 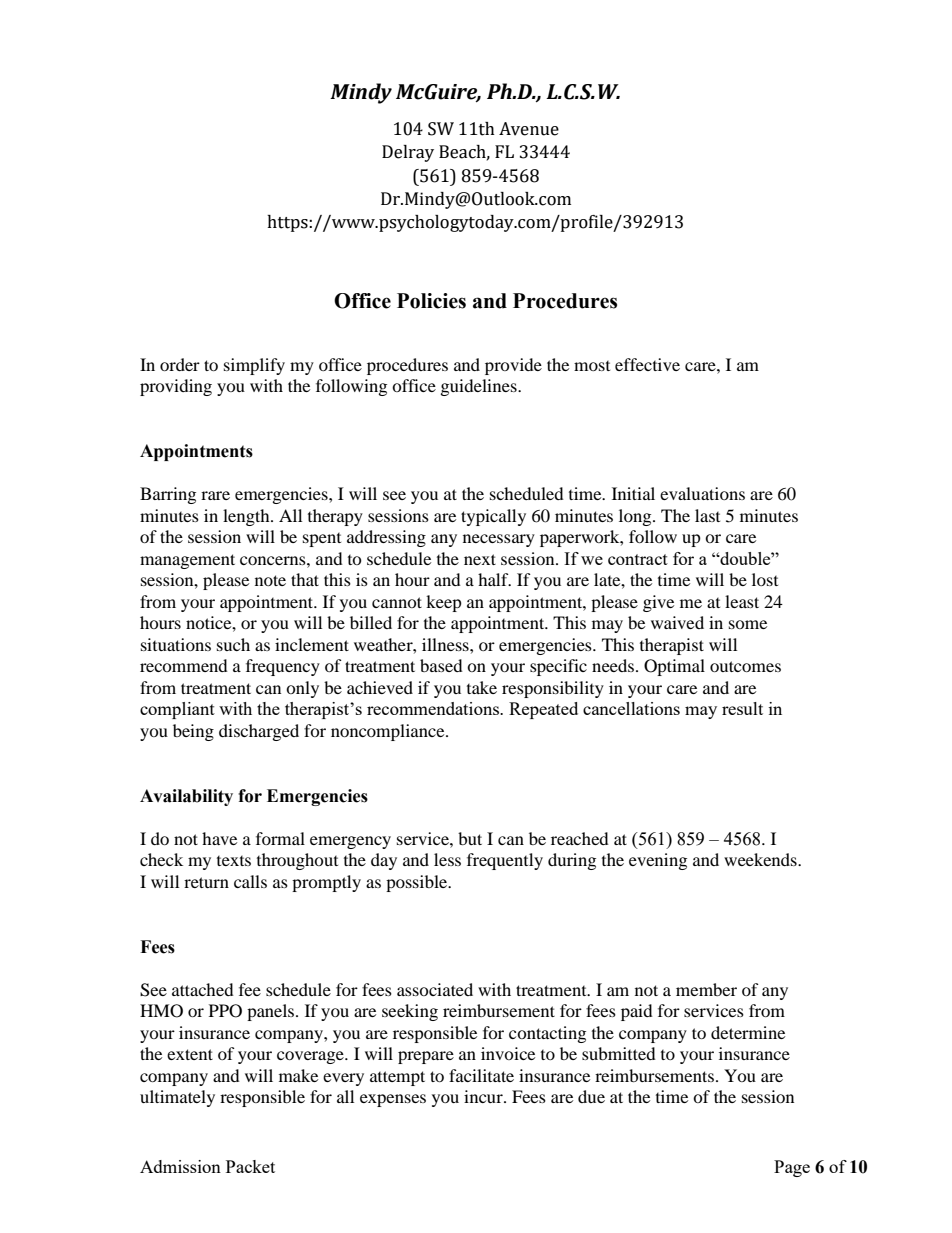 I want to click on next, so click(x=480, y=559).
